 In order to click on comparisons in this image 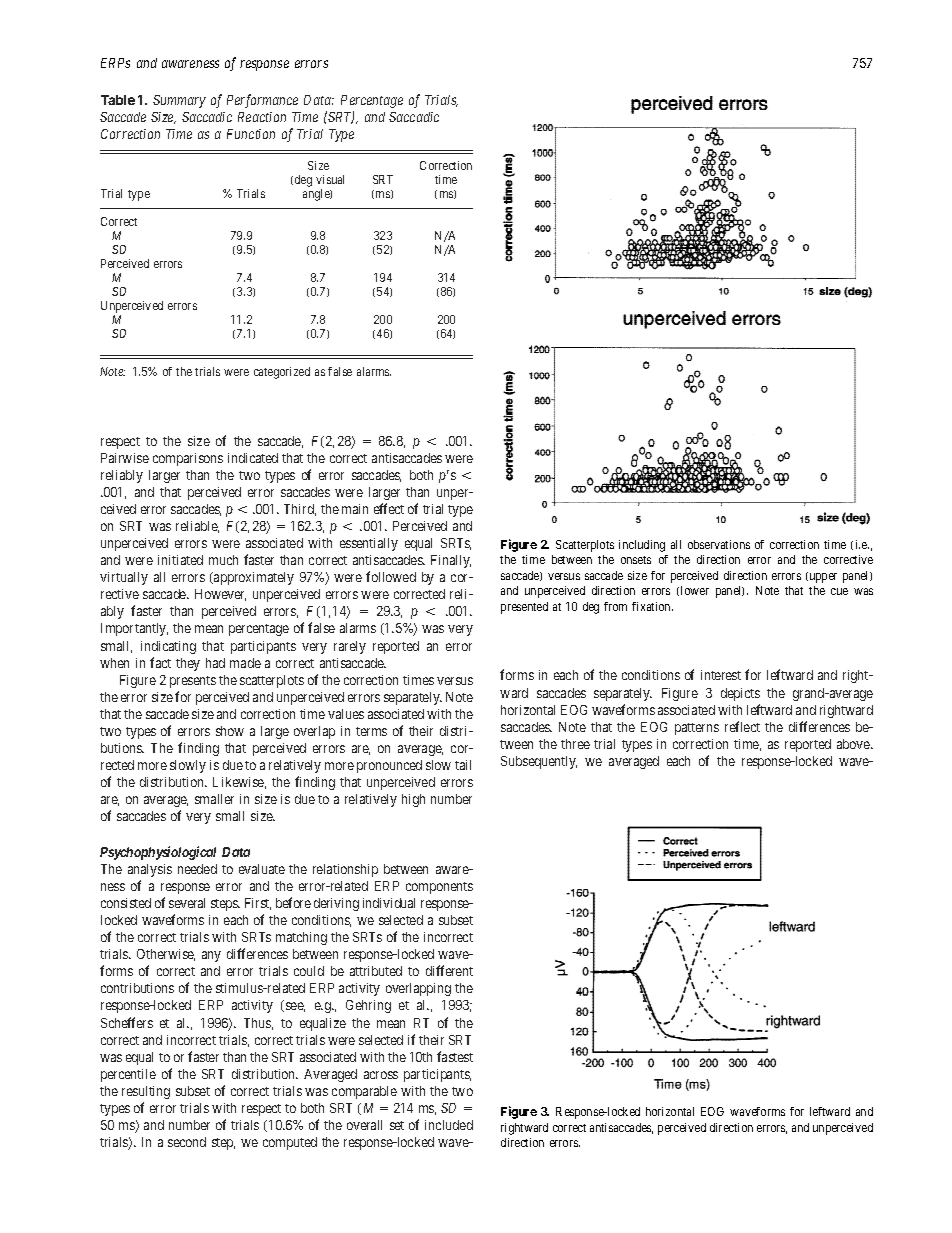, I will do `click(188, 459)`.
